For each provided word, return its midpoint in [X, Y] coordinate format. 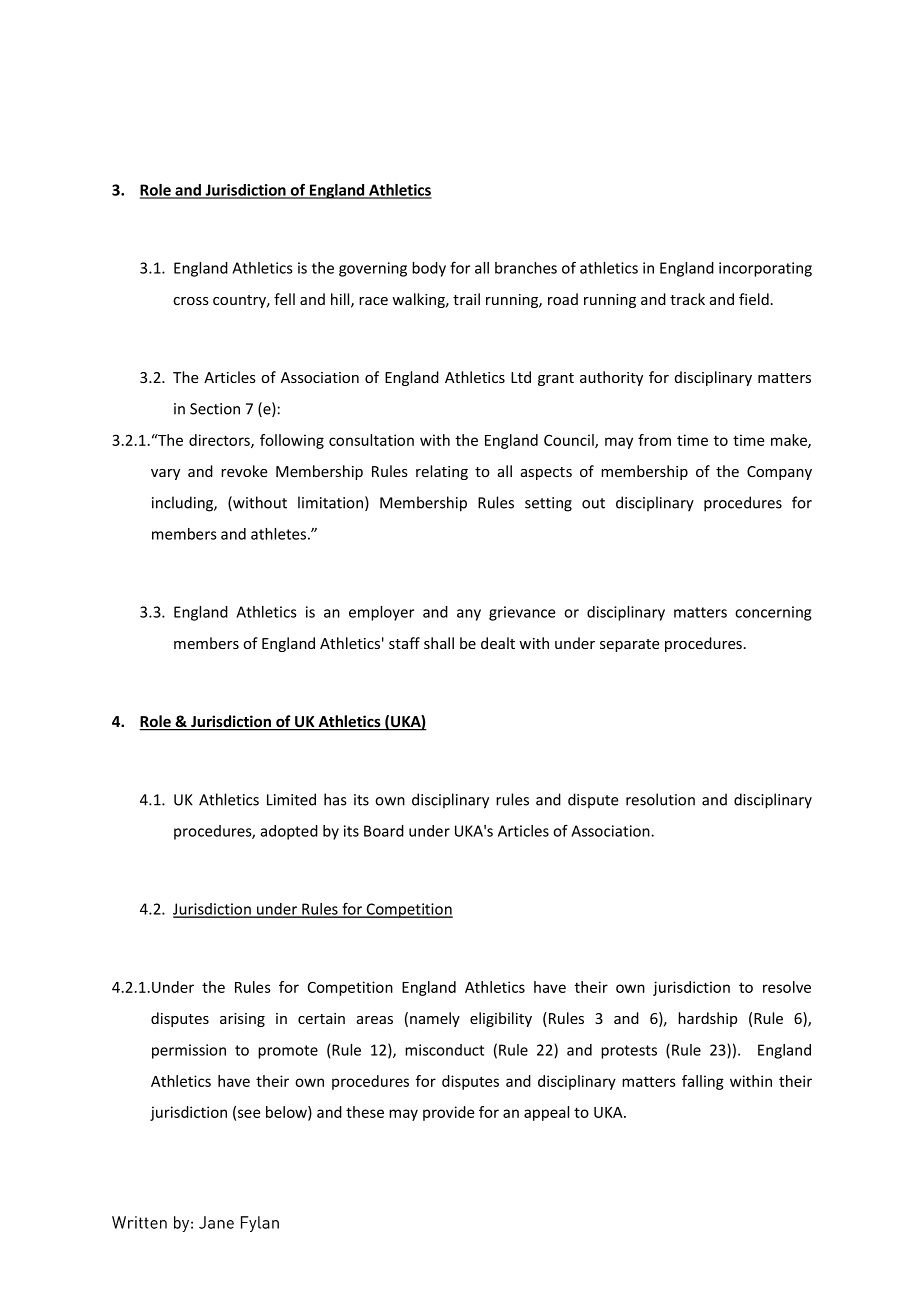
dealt [498, 643]
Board [384, 831]
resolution [660, 799]
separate [630, 645]
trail [466, 299]
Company [779, 473]
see [249, 1113]
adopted [289, 832]
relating [442, 472]
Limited [291, 799]
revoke [244, 471]
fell [284, 299]
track [687, 299]
